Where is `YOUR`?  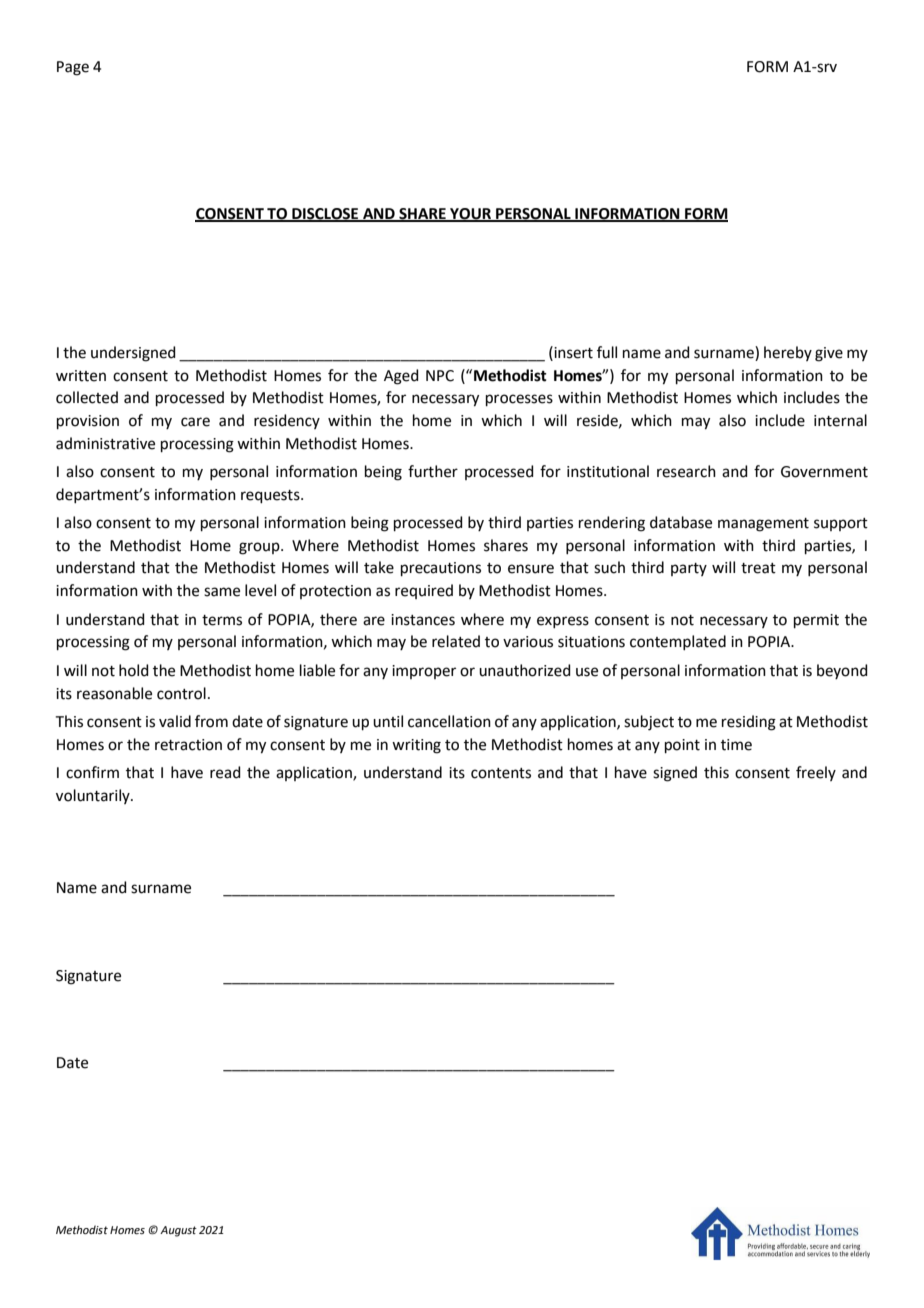 YOUR is located at coordinates (470, 214).
